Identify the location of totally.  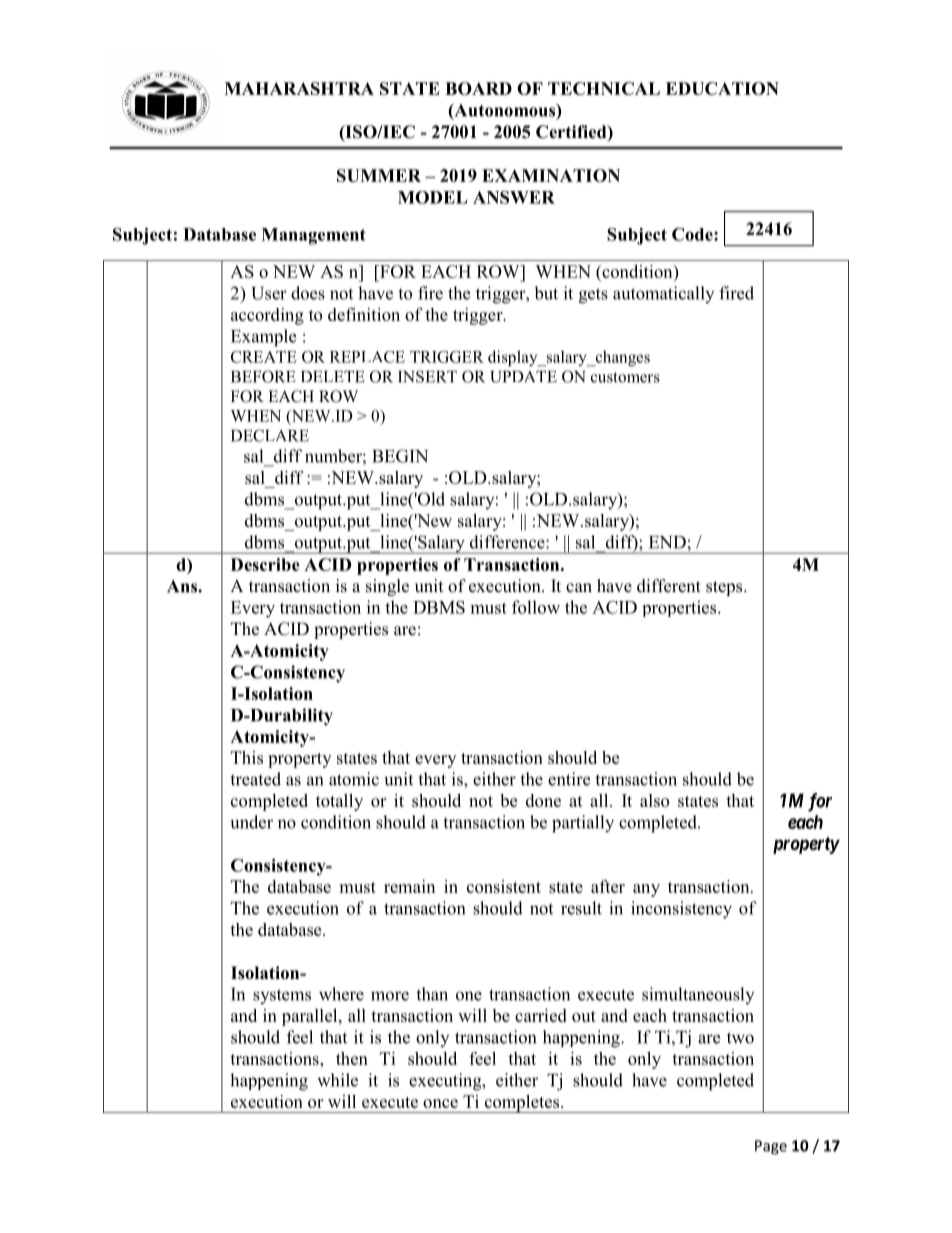
(339, 802).
